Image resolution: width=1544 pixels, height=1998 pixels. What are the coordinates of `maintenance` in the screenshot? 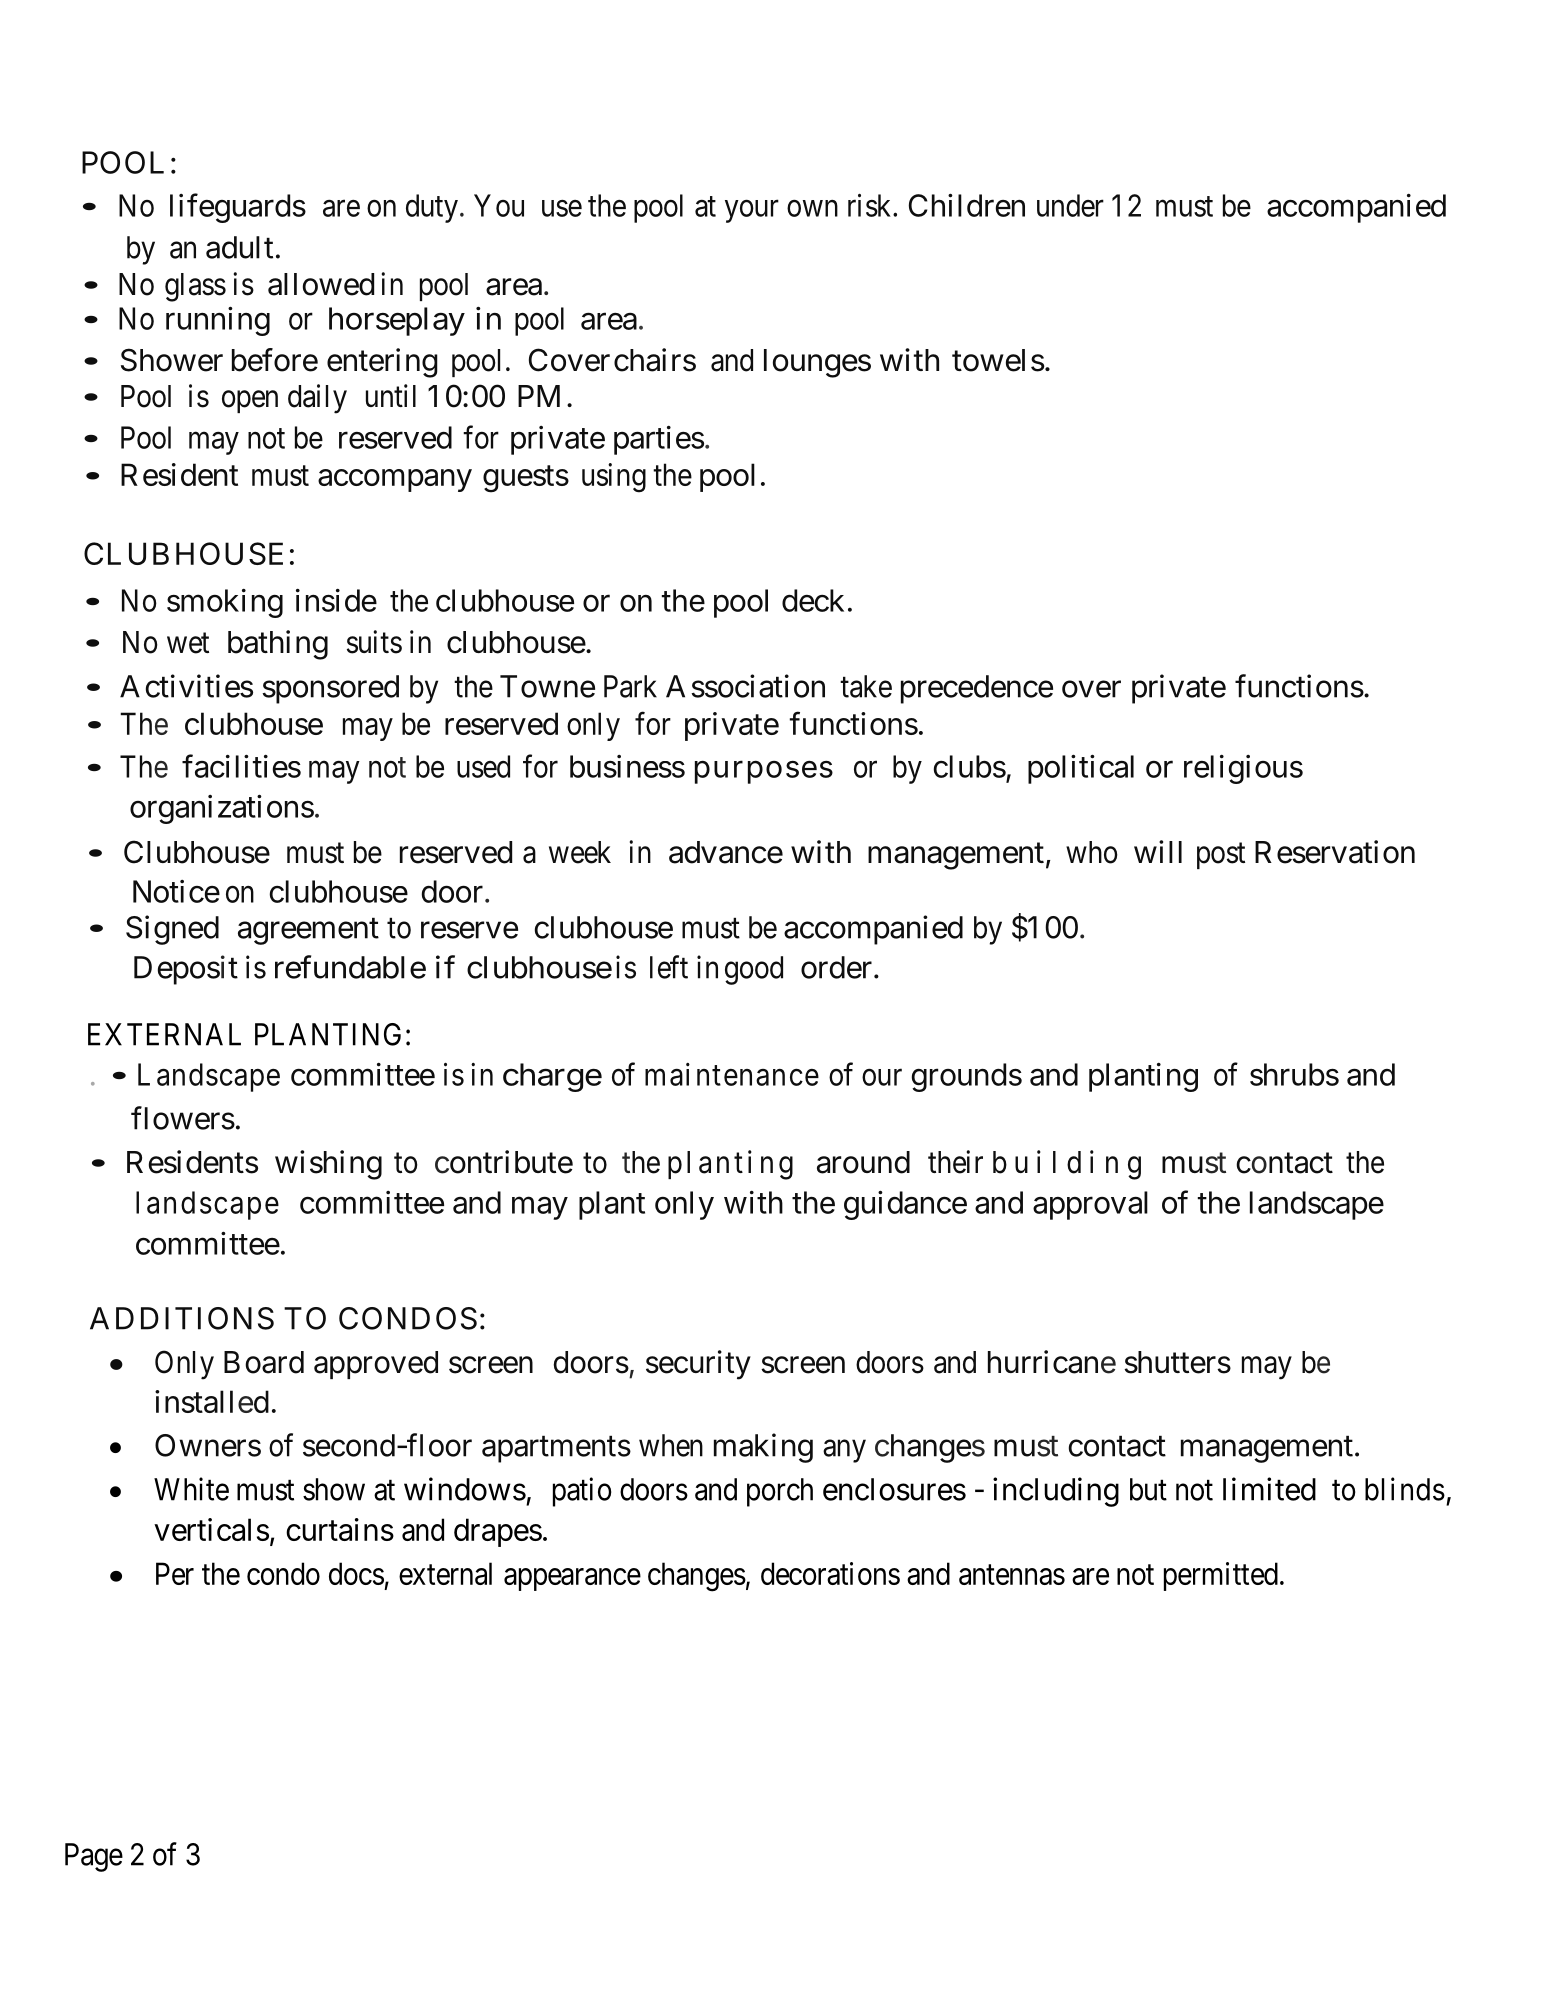 It's located at (732, 1074).
